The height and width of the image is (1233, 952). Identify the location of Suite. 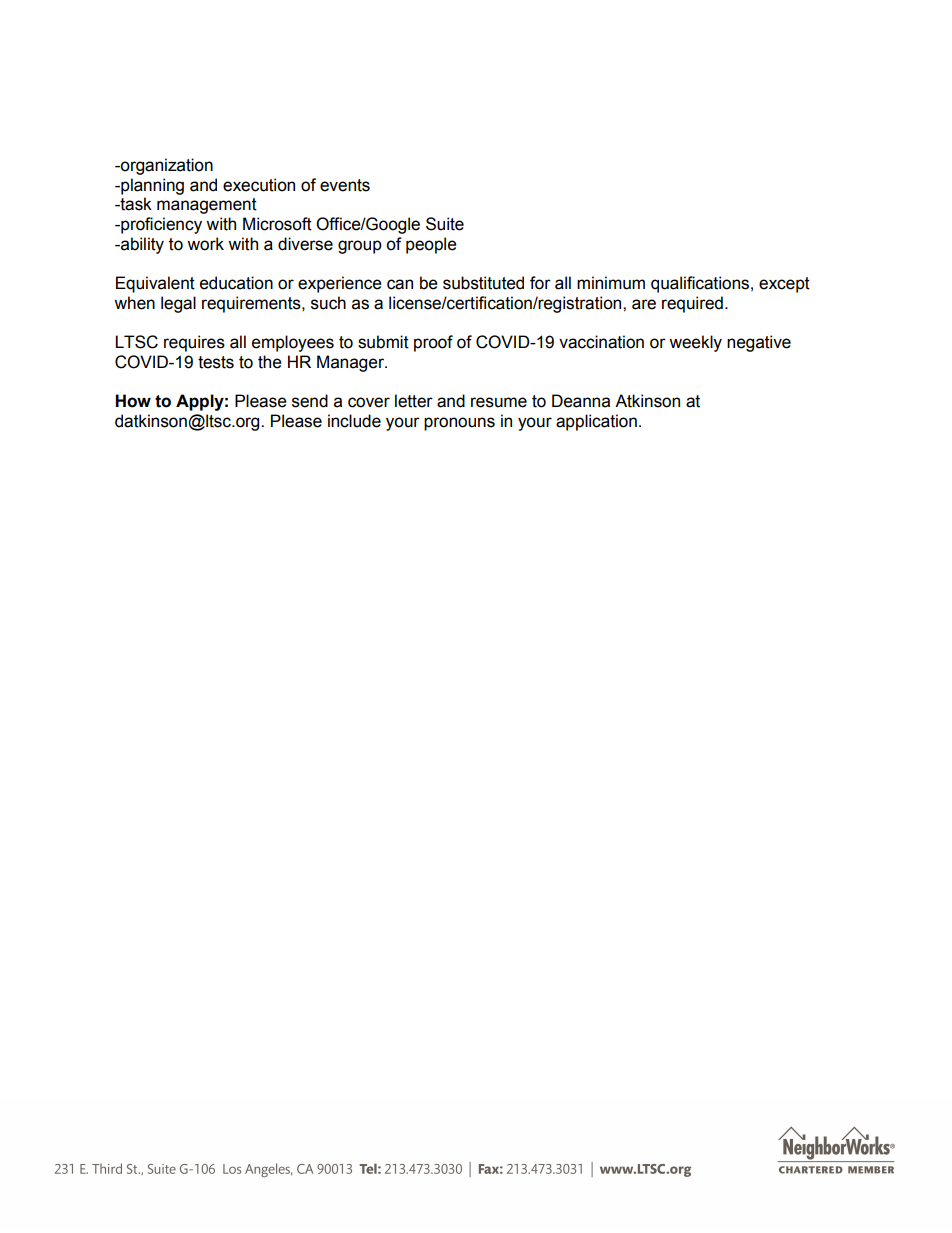
(445, 224).
